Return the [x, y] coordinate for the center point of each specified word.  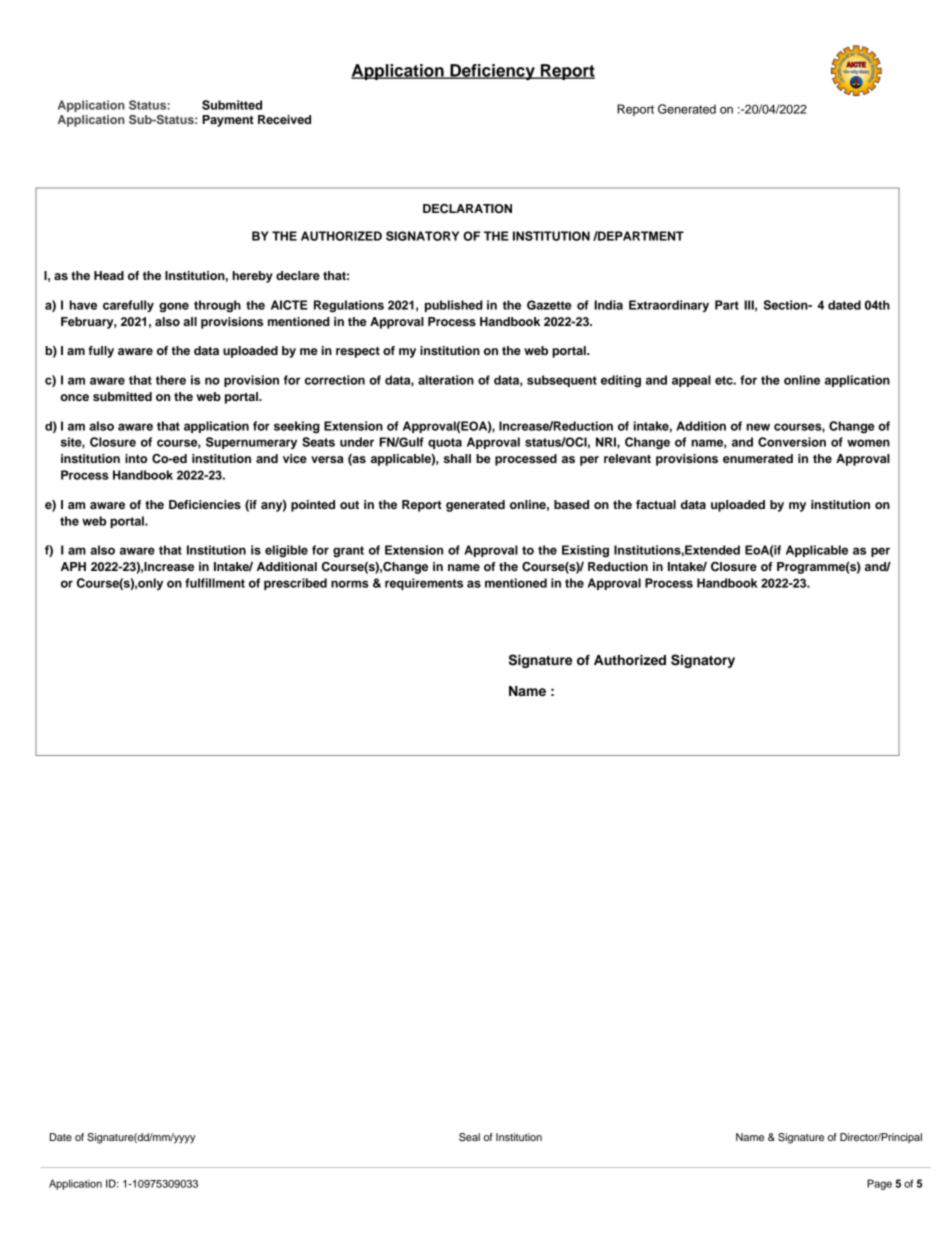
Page [879, 1184]
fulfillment [215, 583]
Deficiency [492, 72]
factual [656, 504]
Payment [228, 121]
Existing [585, 551]
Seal [469, 1137]
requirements [424, 584]
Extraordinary [669, 306]
